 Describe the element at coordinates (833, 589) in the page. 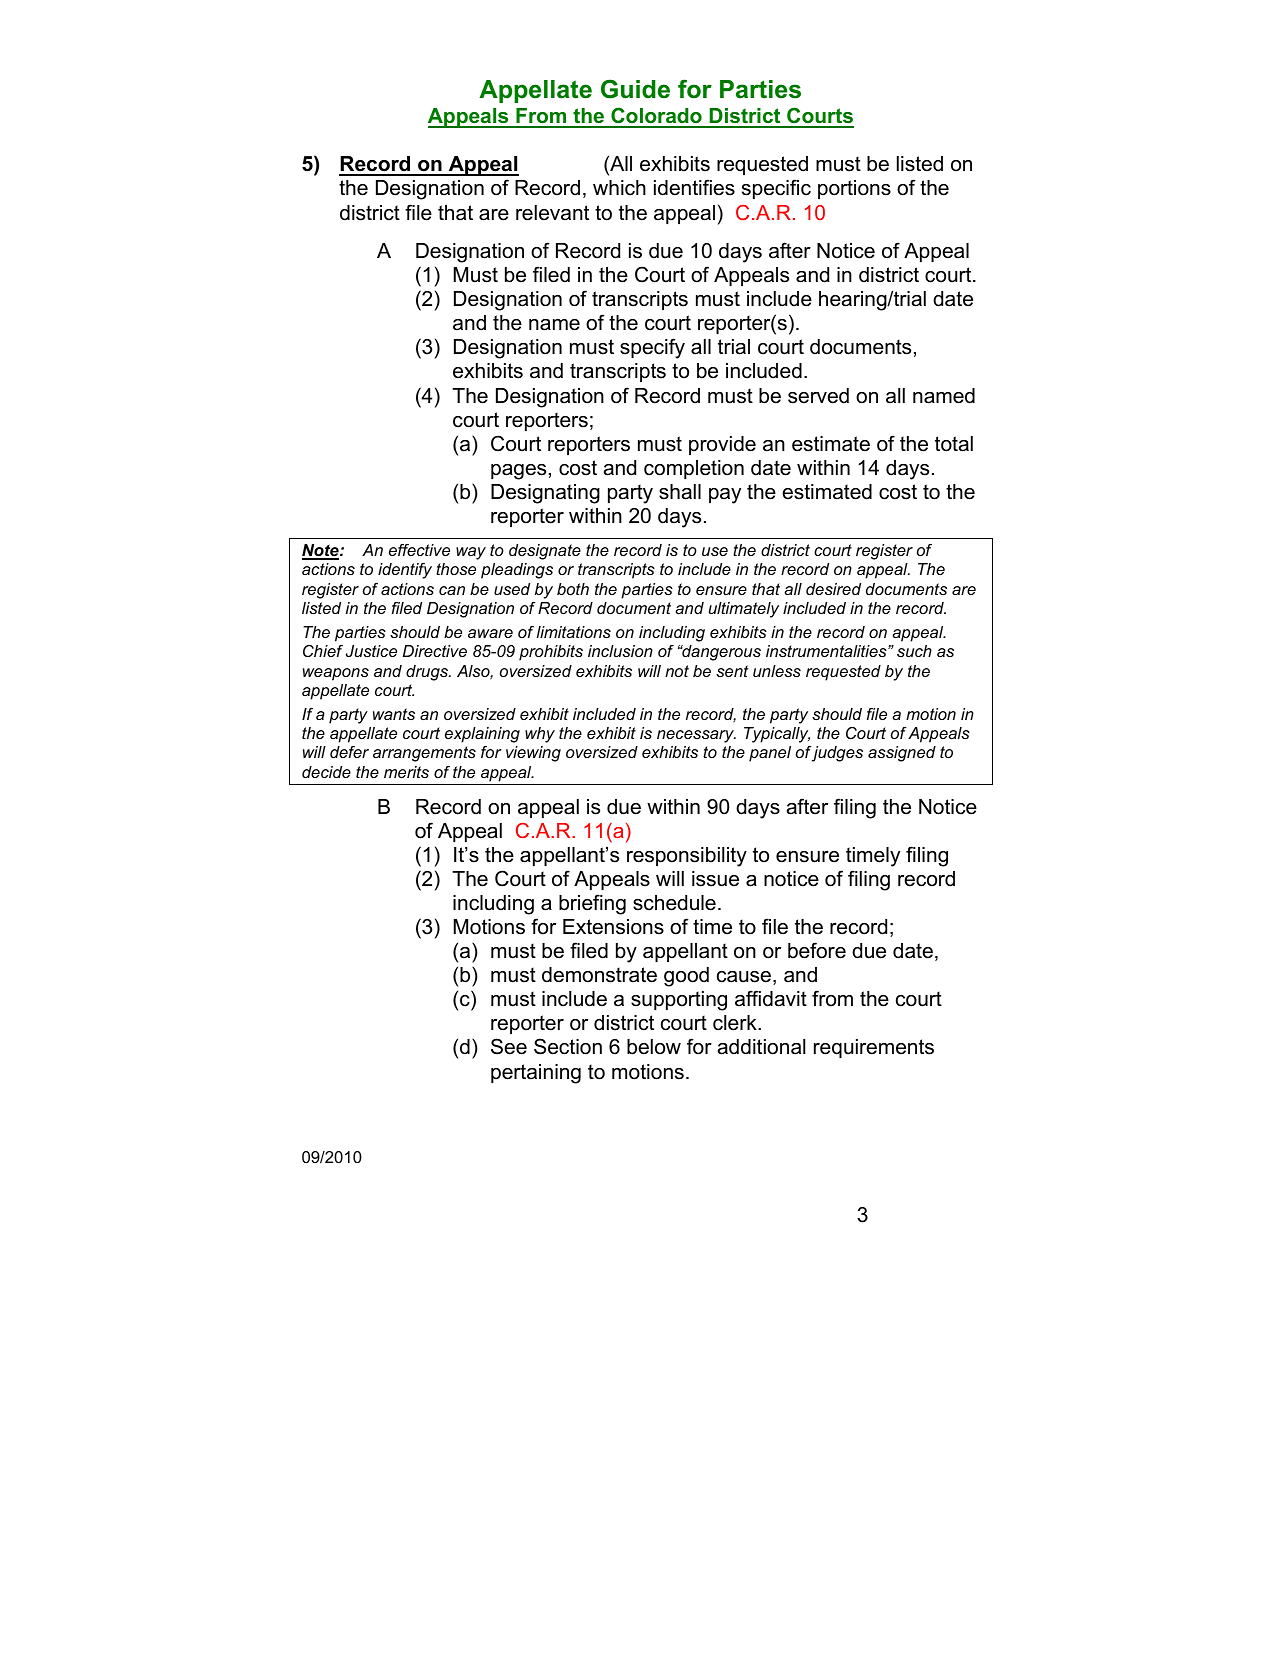

I see `desired` at that location.
